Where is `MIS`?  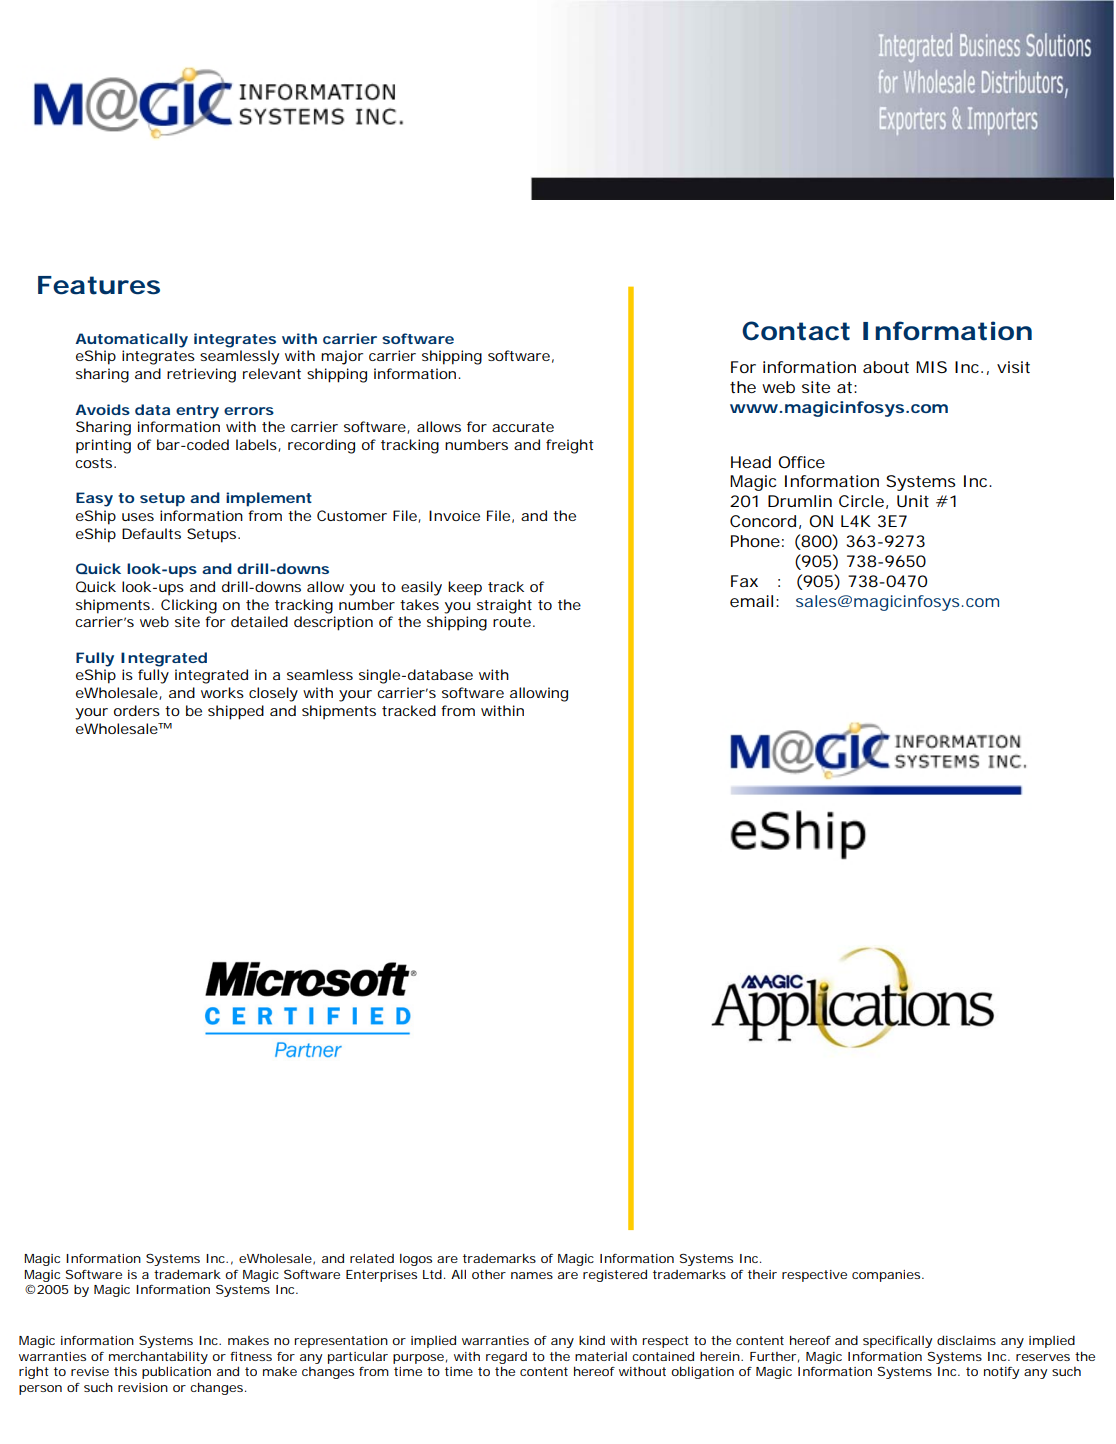 MIS is located at coordinates (931, 367).
